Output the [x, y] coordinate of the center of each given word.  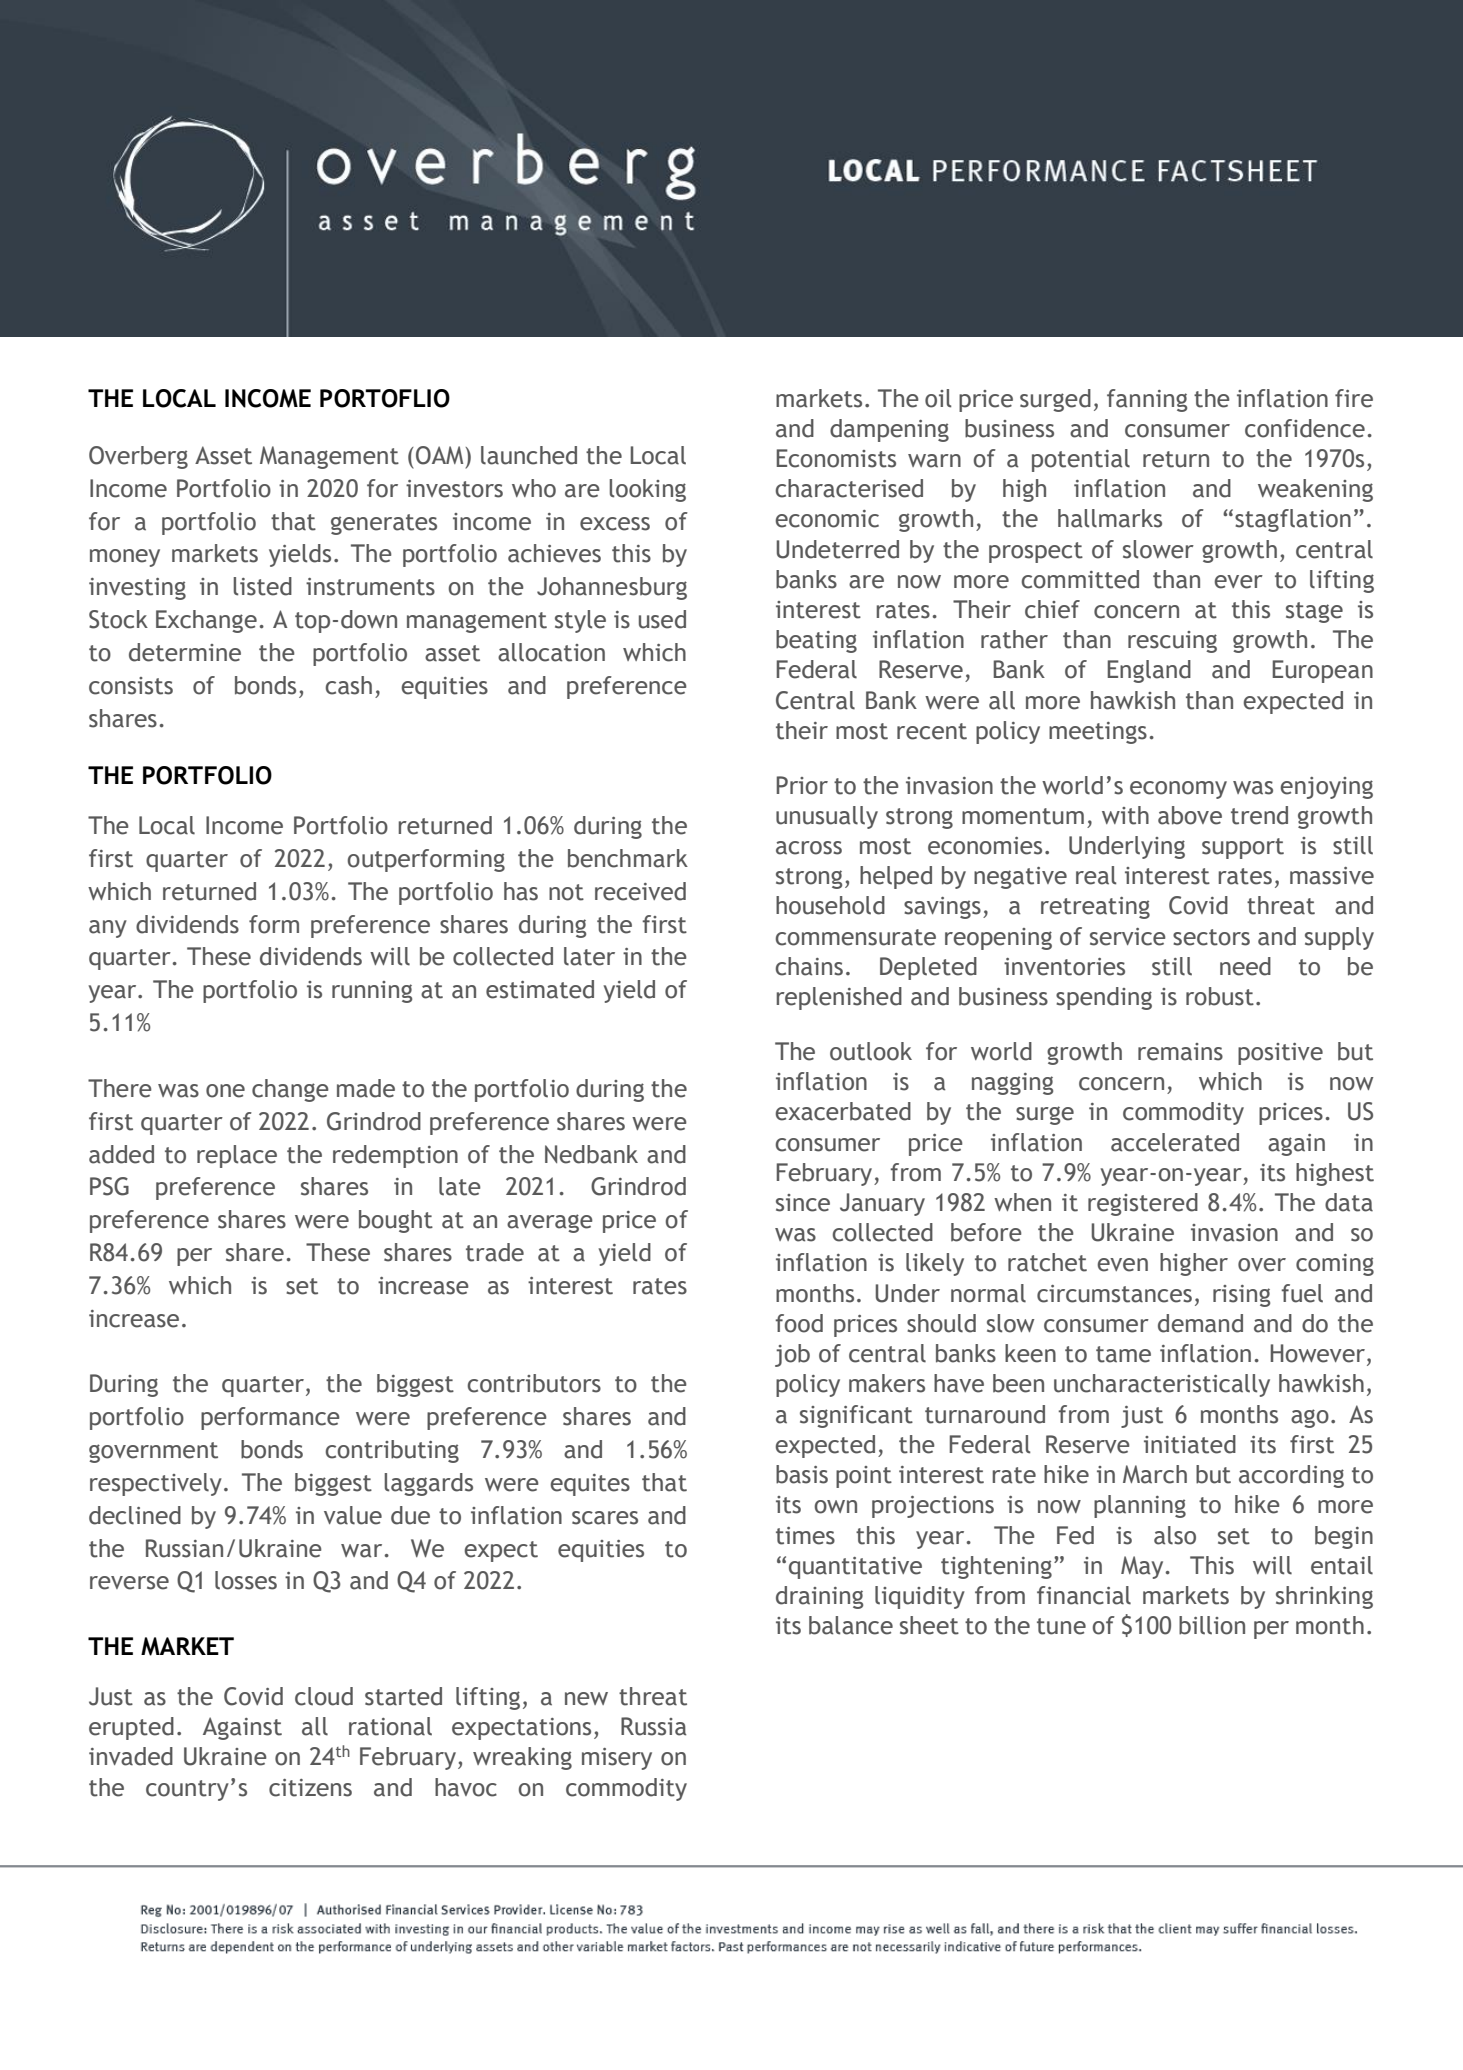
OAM [439, 455]
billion [1212, 1625]
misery [617, 1759]
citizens [310, 1788]
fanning [1147, 400]
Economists [836, 458]
